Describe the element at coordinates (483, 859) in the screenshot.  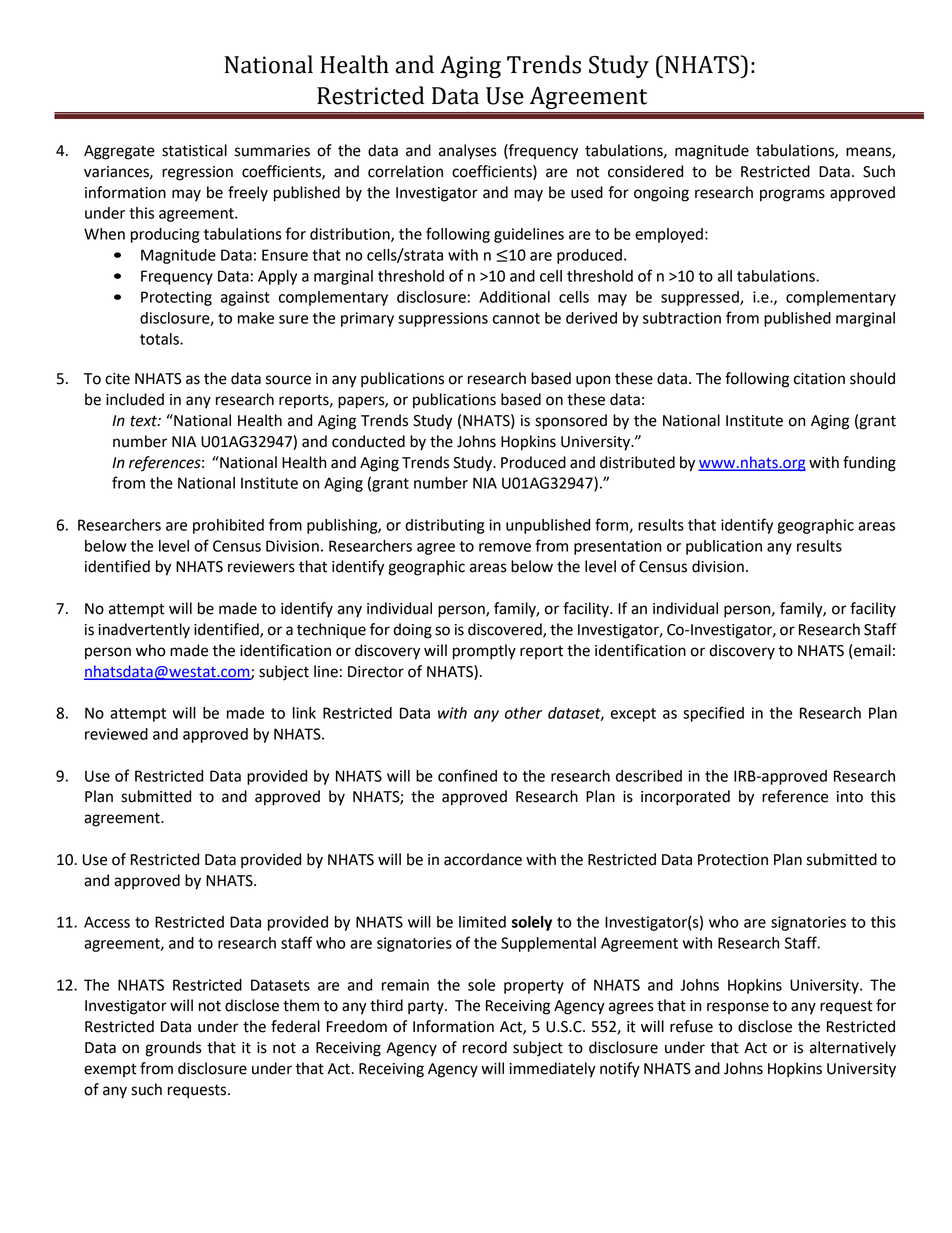
I see `accordance` at that location.
